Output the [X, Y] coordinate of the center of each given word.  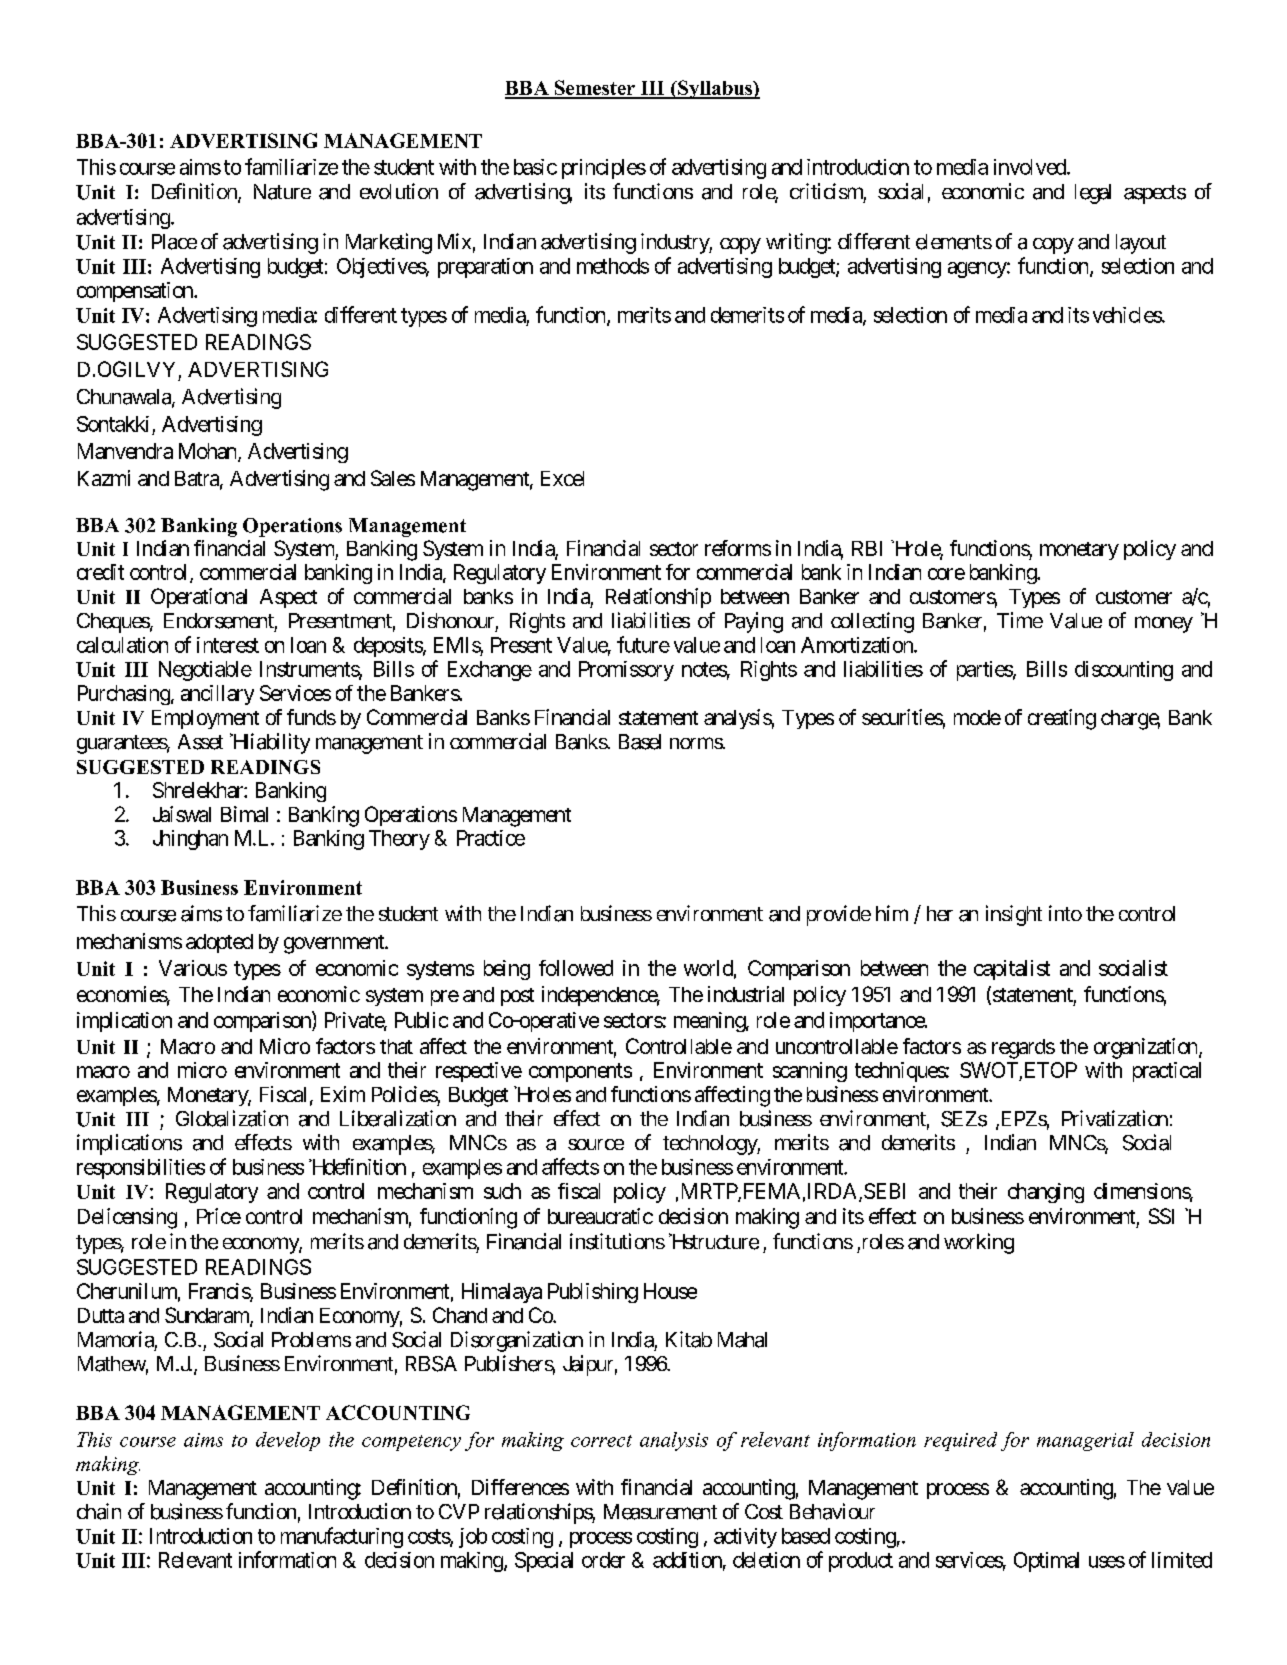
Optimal [1046, 1562]
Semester [594, 89]
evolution [399, 191]
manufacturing [342, 1537]
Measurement [660, 1512]
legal [1093, 194]
